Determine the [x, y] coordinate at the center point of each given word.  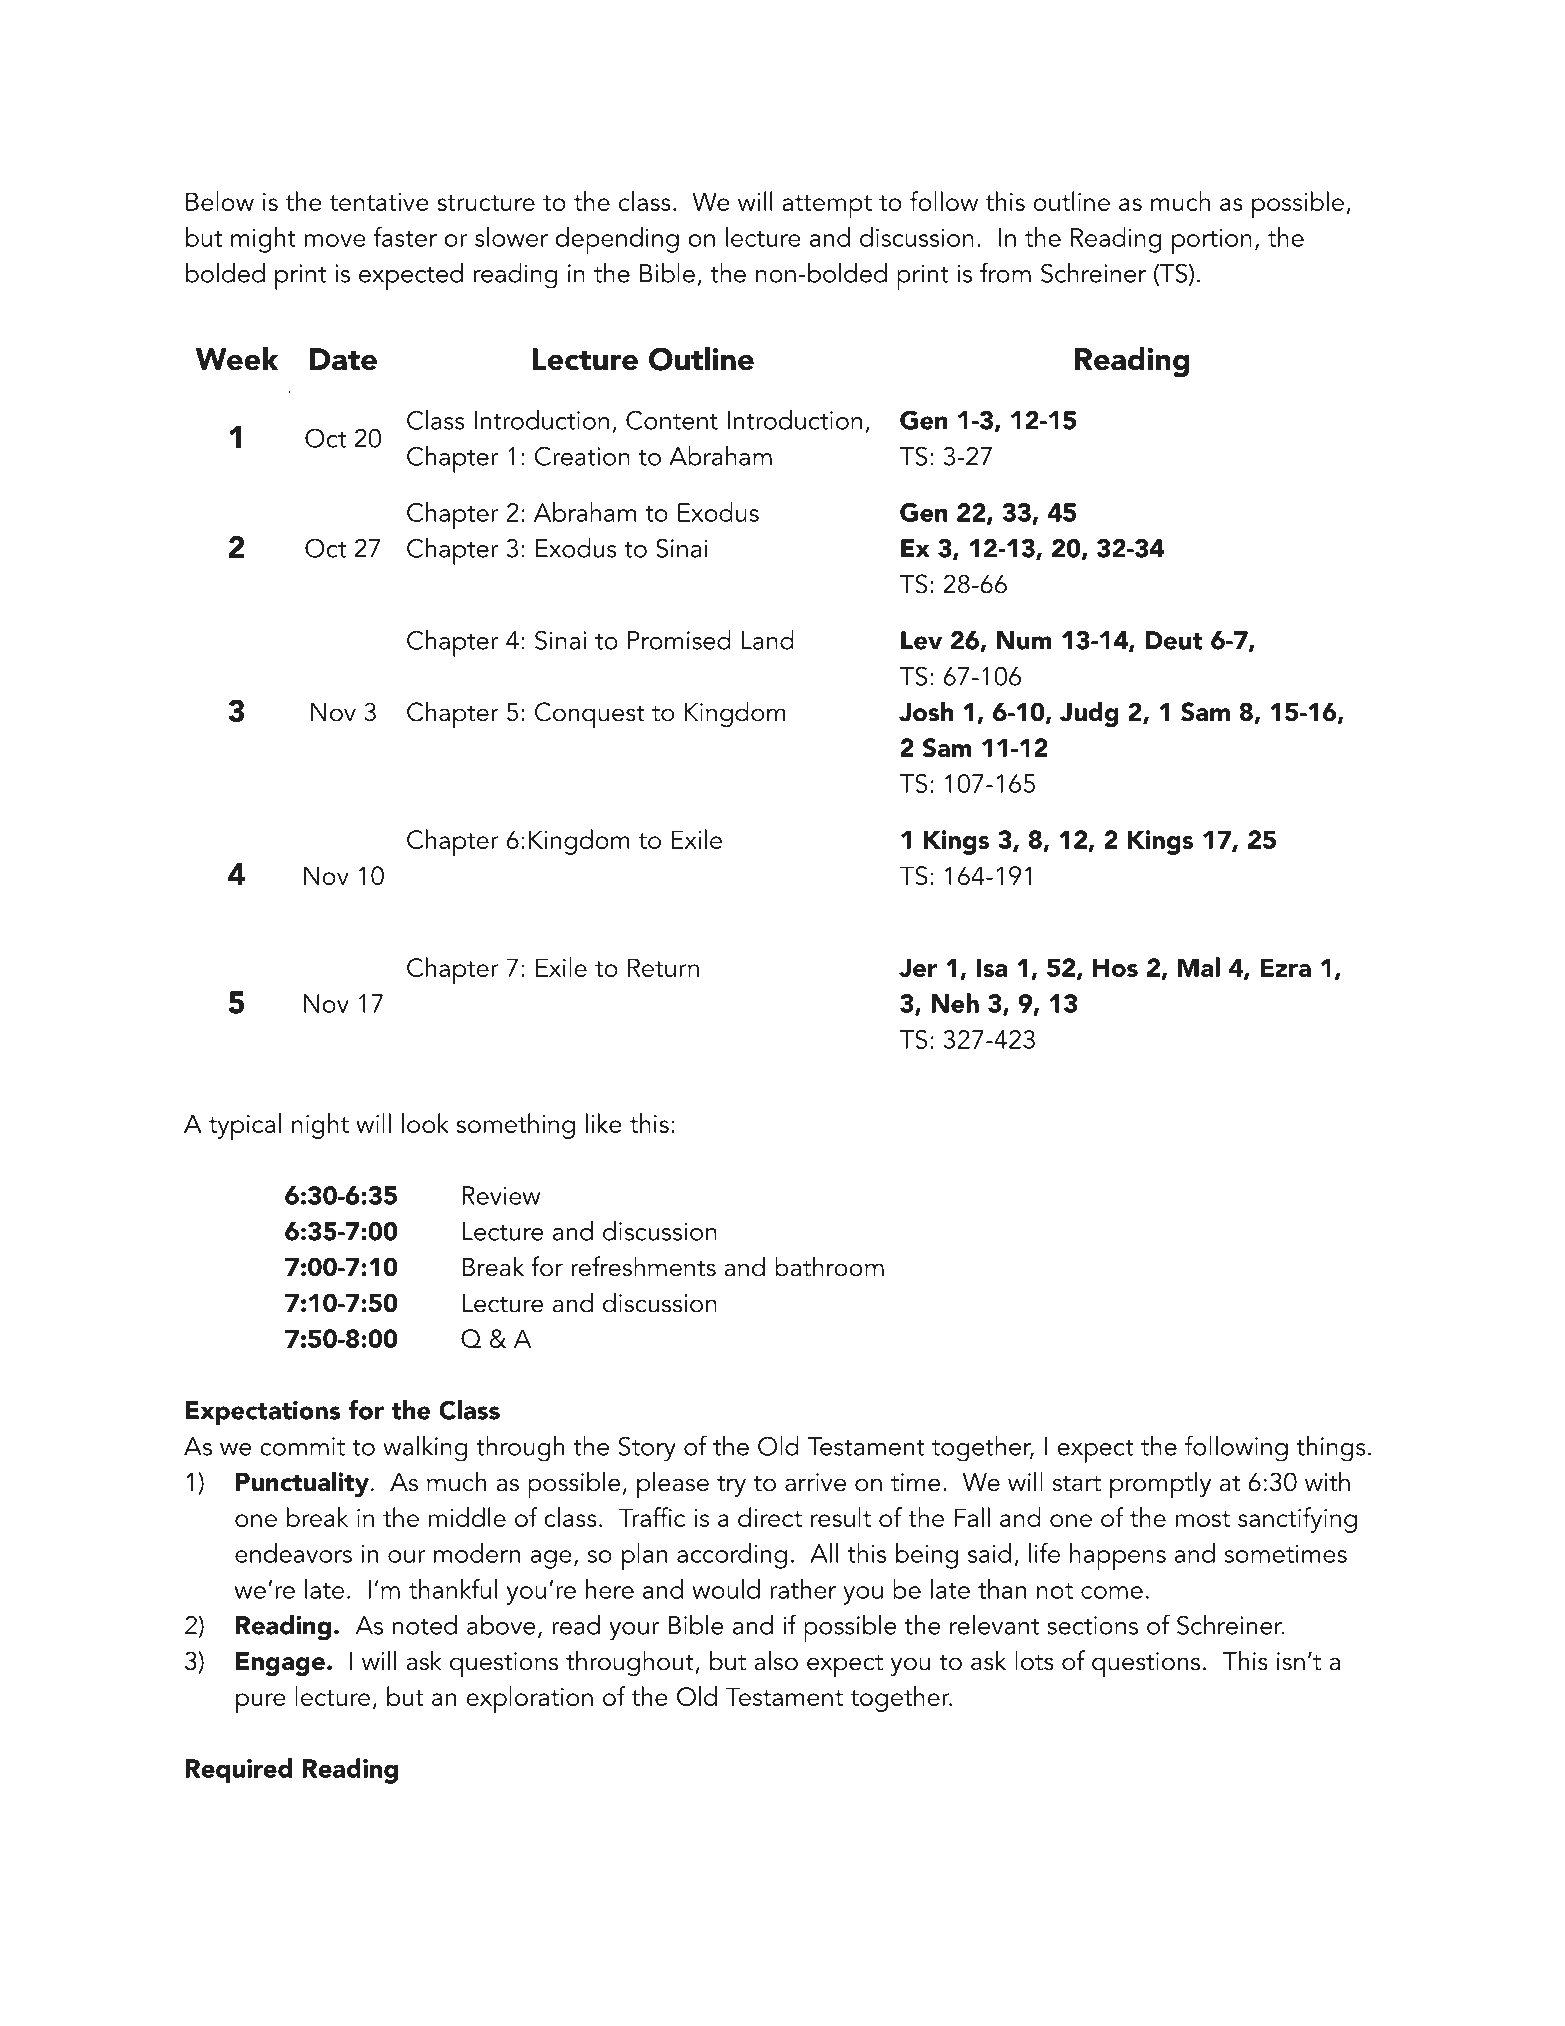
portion [1212, 241]
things [1331, 1449]
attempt [827, 206]
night [320, 1126]
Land [767, 640]
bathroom [829, 1266]
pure [261, 1703]
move [335, 240]
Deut [1174, 640]
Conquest [590, 715]
